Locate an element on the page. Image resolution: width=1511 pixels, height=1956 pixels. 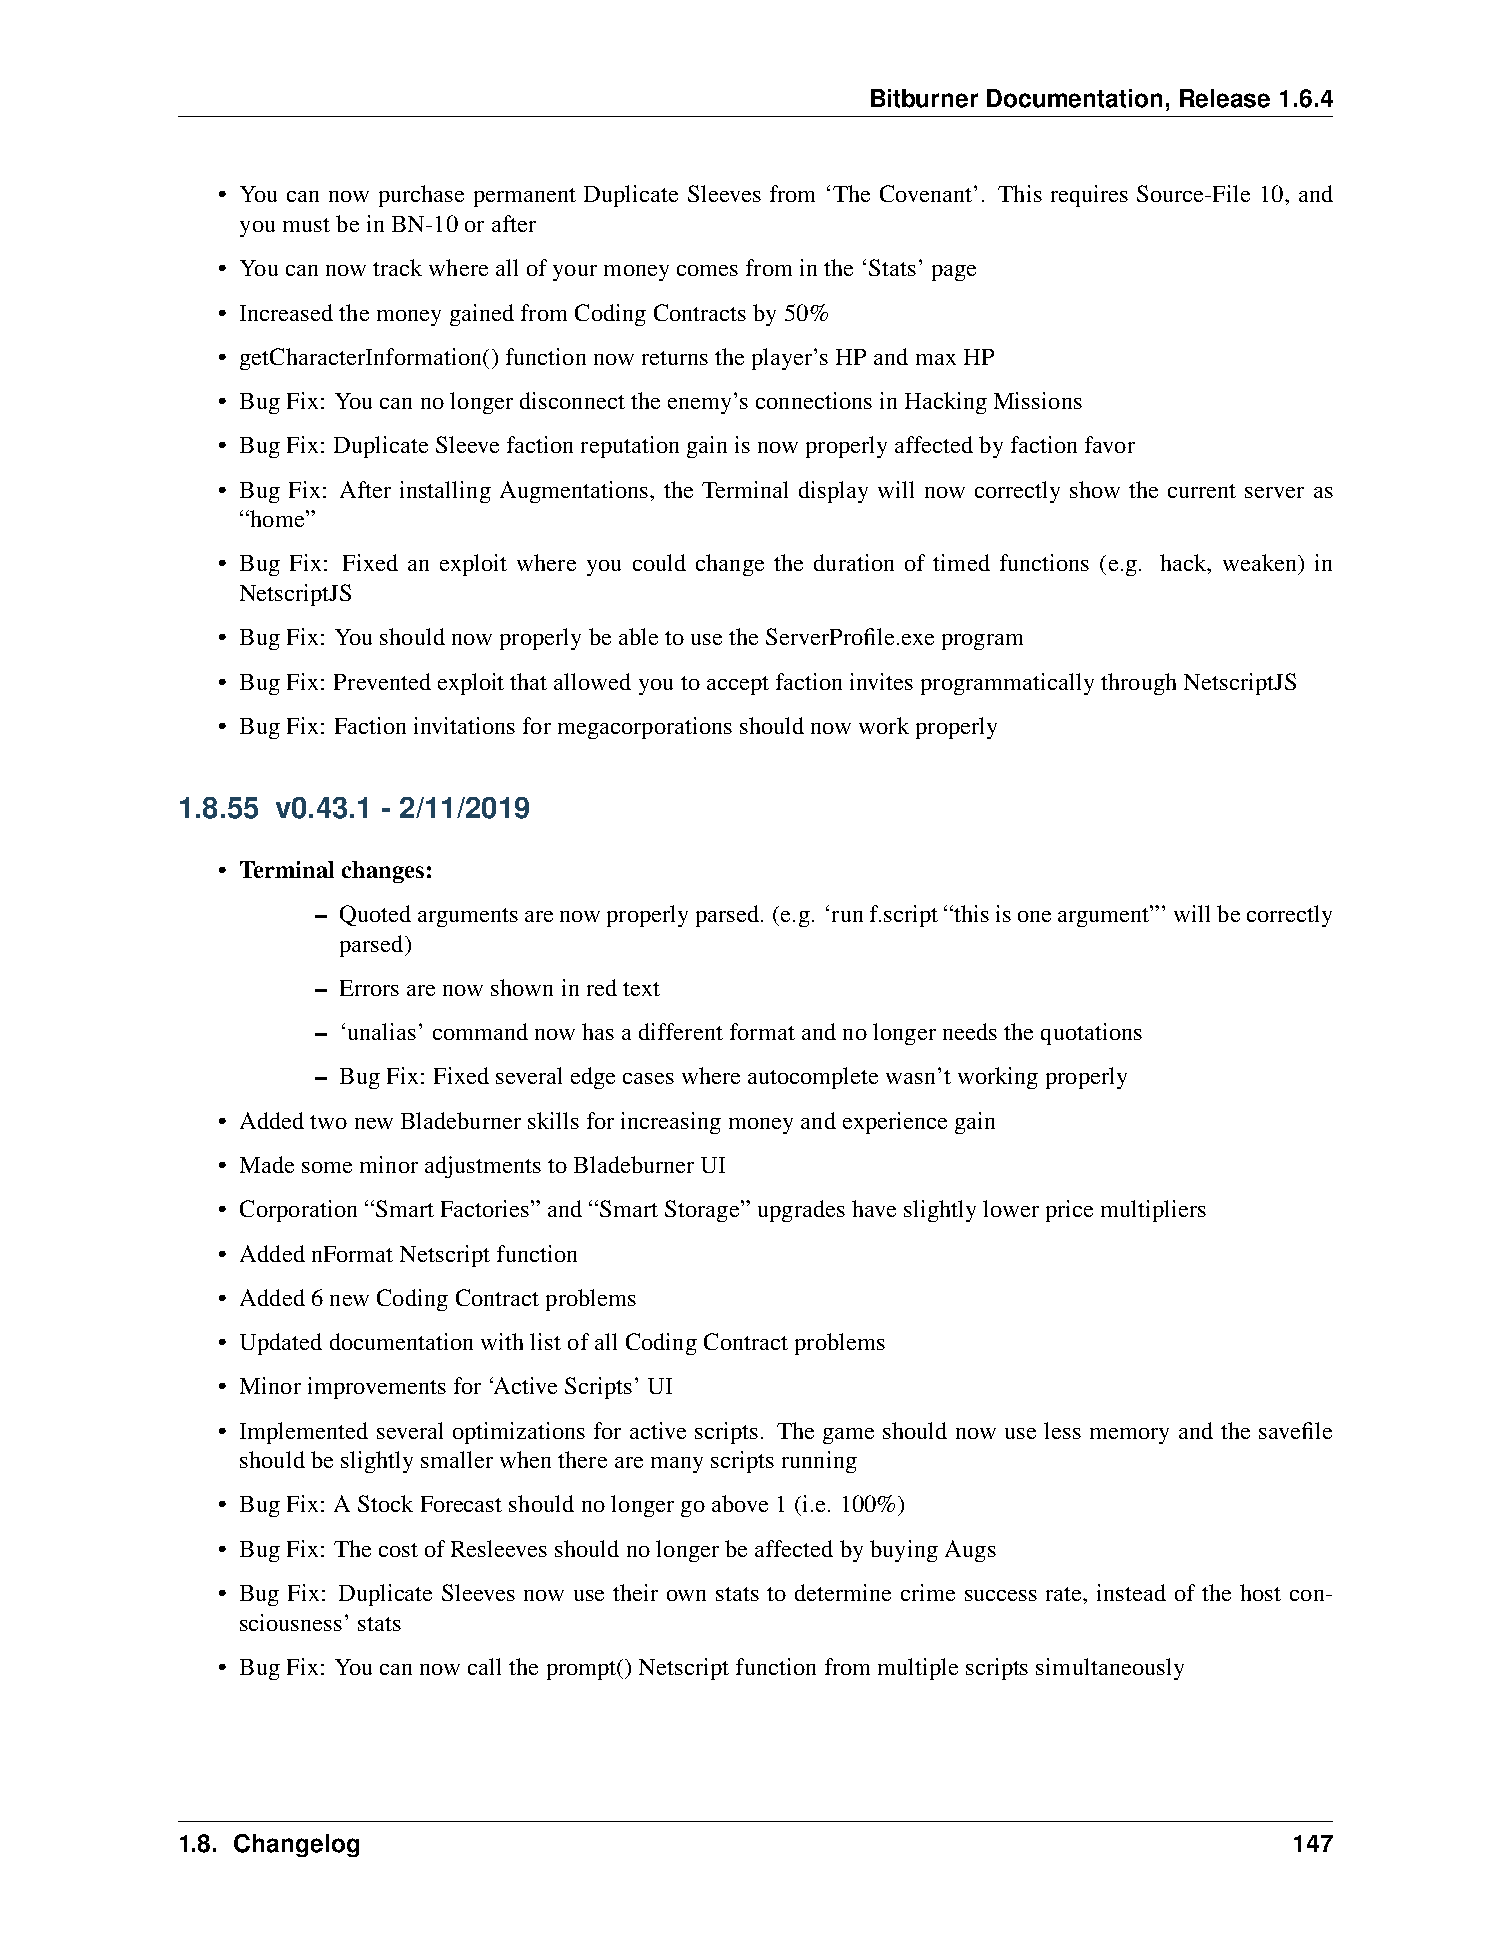
instead is located at coordinates (1131, 1592).
